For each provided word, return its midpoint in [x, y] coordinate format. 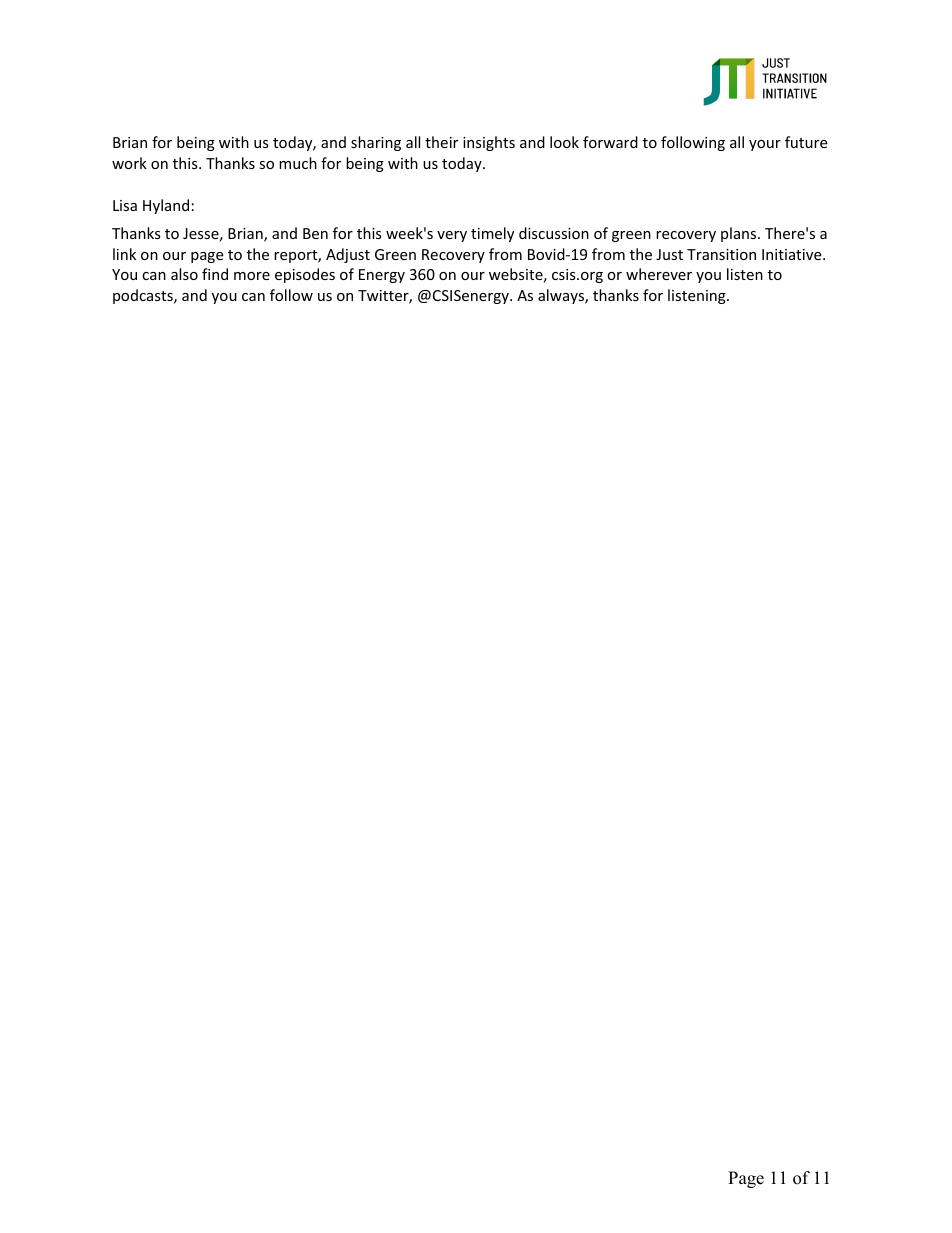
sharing [376, 143]
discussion [554, 233]
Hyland [166, 206]
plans [740, 234]
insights [489, 143]
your [765, 145]
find [215, 274]
